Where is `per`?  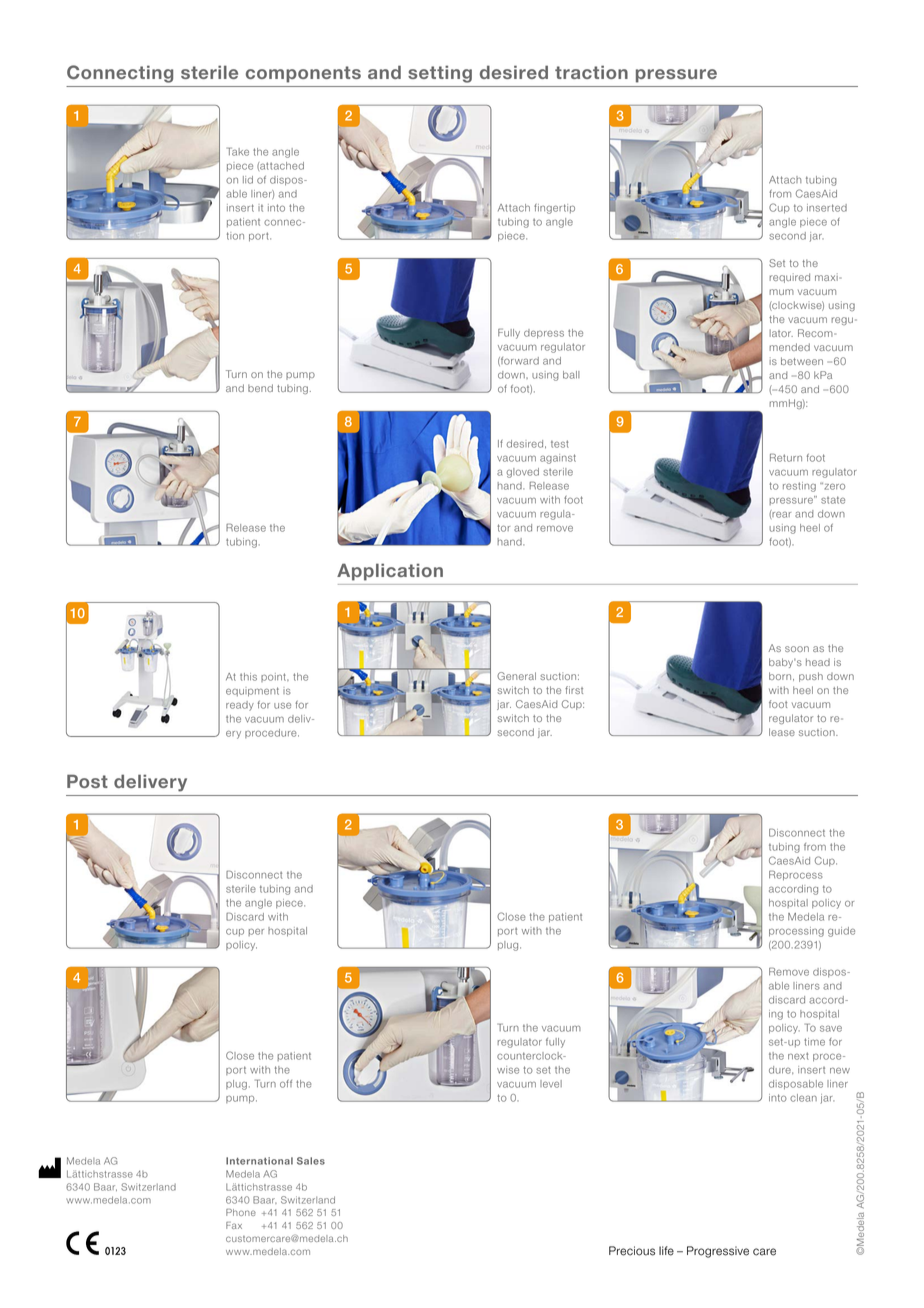 per is located at coordinates (256, 932).
